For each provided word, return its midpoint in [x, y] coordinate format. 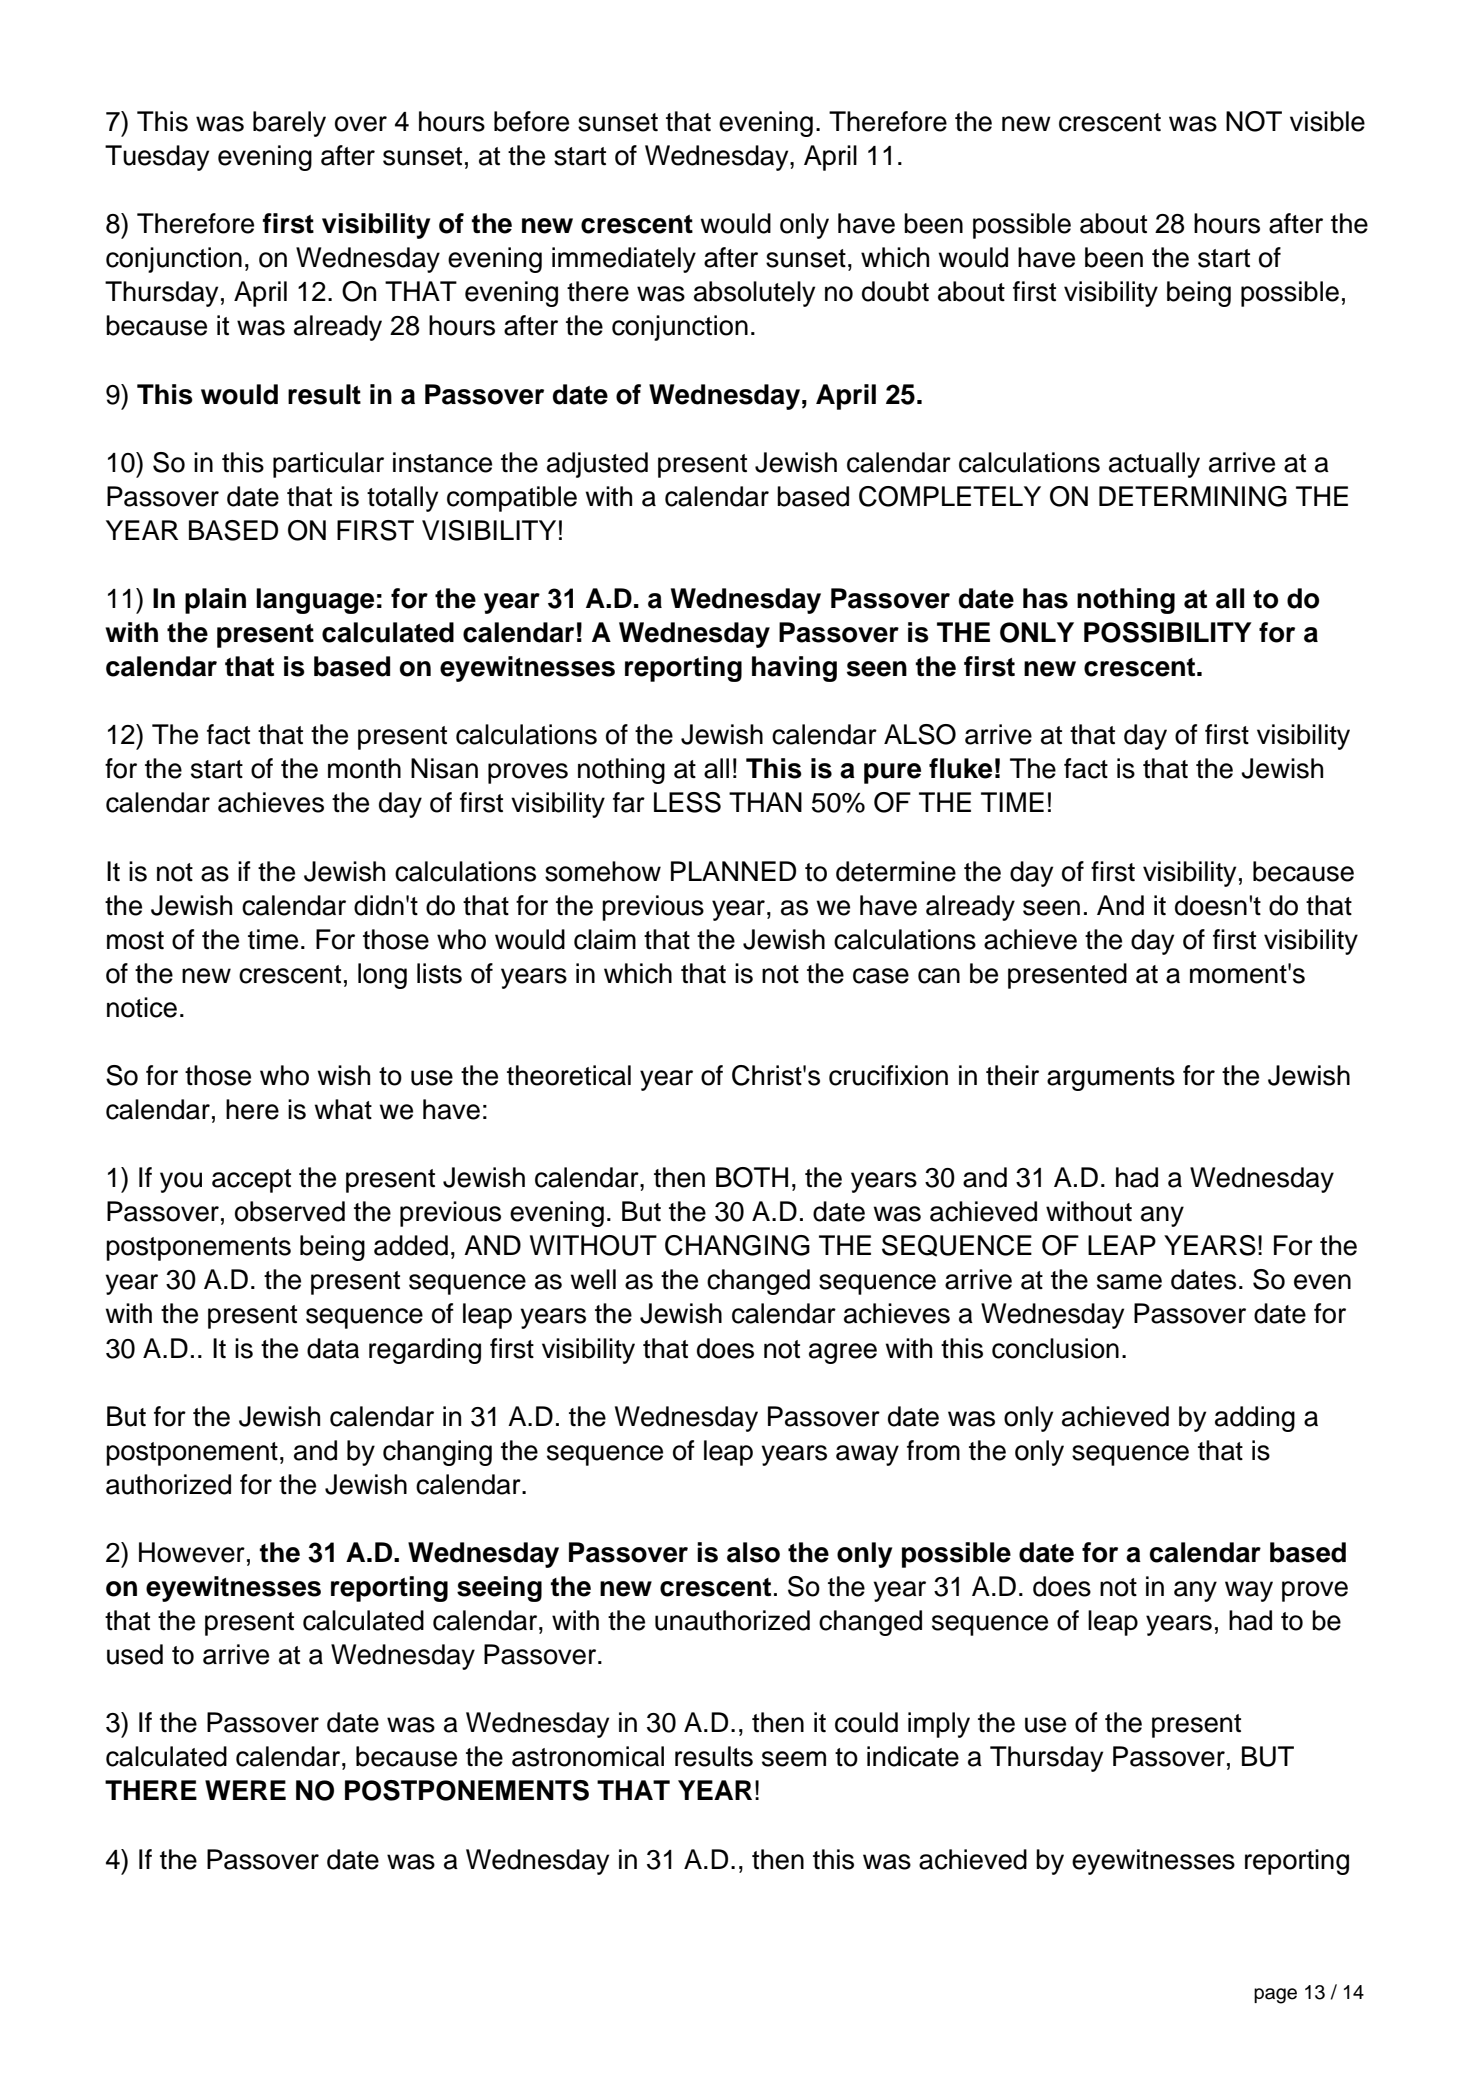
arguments [1111, 1079]
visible [1327, 121]
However [192, 1552]
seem [794, 1759]
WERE [245, 1790]
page [1275, 1996]
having [794, 669]
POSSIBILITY [1168, 632]
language [315, 601]
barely [289, 124]
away [867, 1455]
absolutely [754, 294]
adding [1255, 1419]
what [343, 1109]
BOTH [752, 1177]
